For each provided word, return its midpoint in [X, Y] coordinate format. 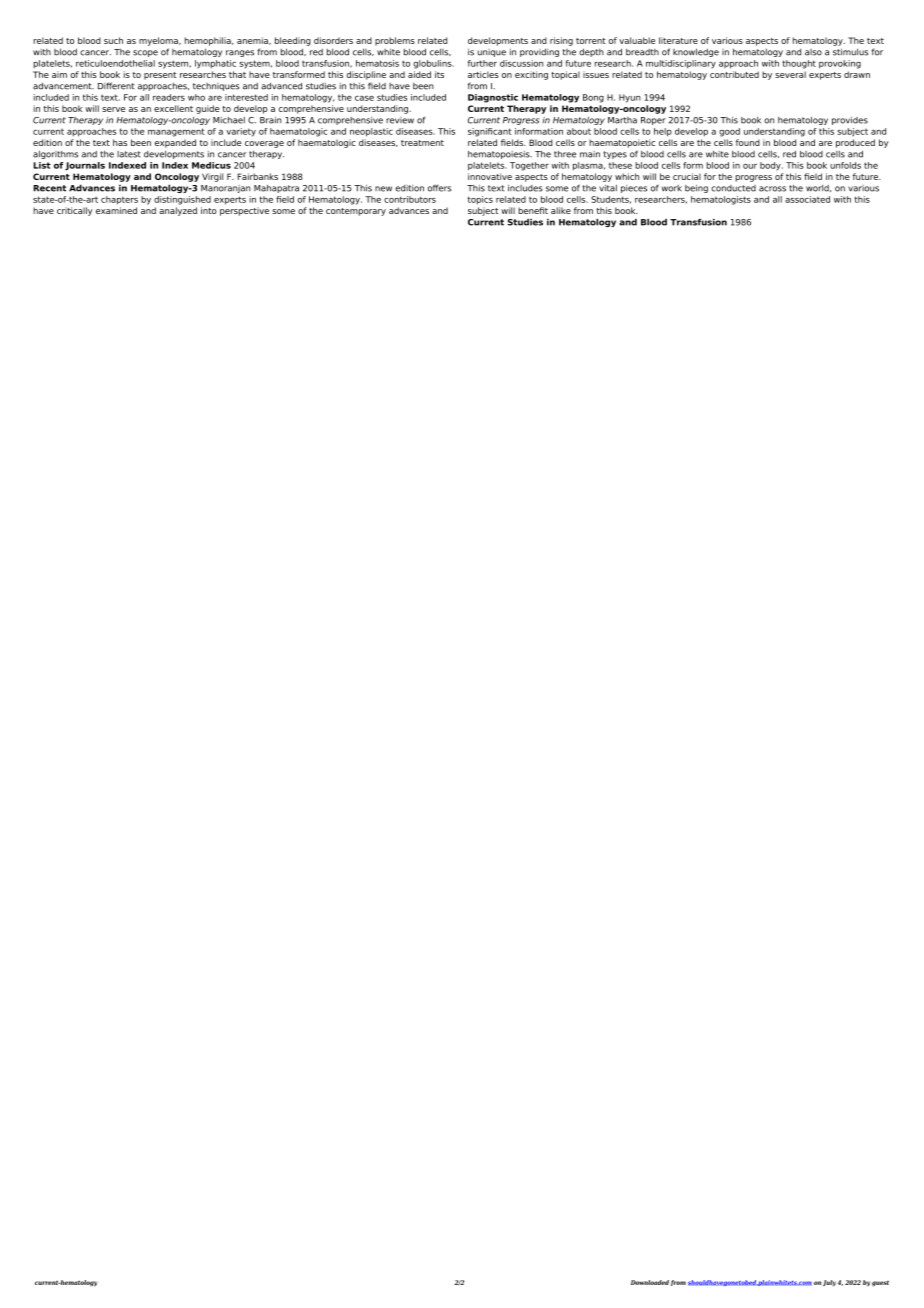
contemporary [356, 212]
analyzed [178, 211]
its [439, 74]
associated [807, 199]
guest [880, 1284]
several [790, 74]
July [829, 1283]
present [160, 76]
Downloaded [650, 1282]
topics [480, 200]
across [772, 189]
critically [75, 211]
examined [116, 210]
